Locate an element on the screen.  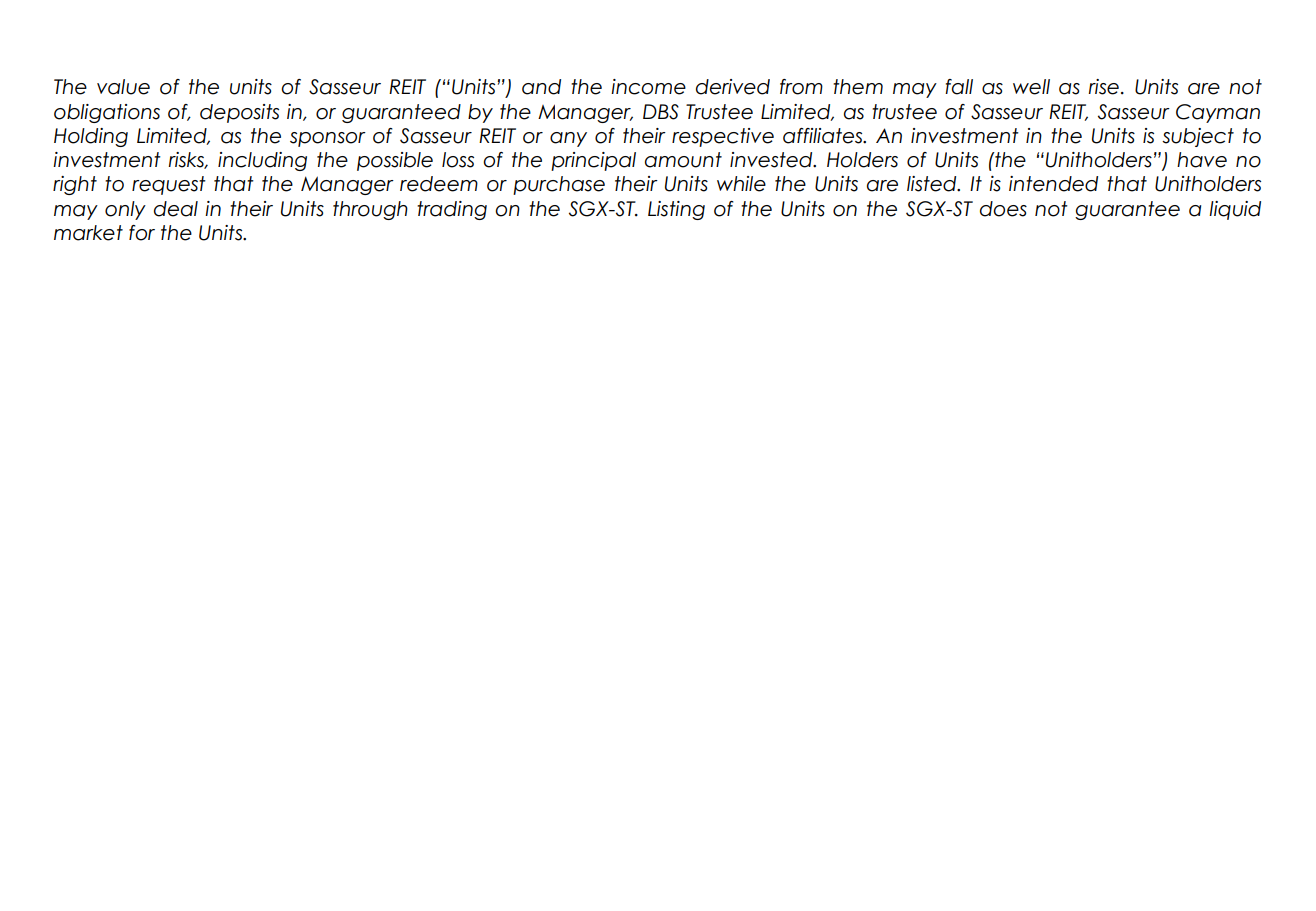
amount is located at coordinates (683, 160).
